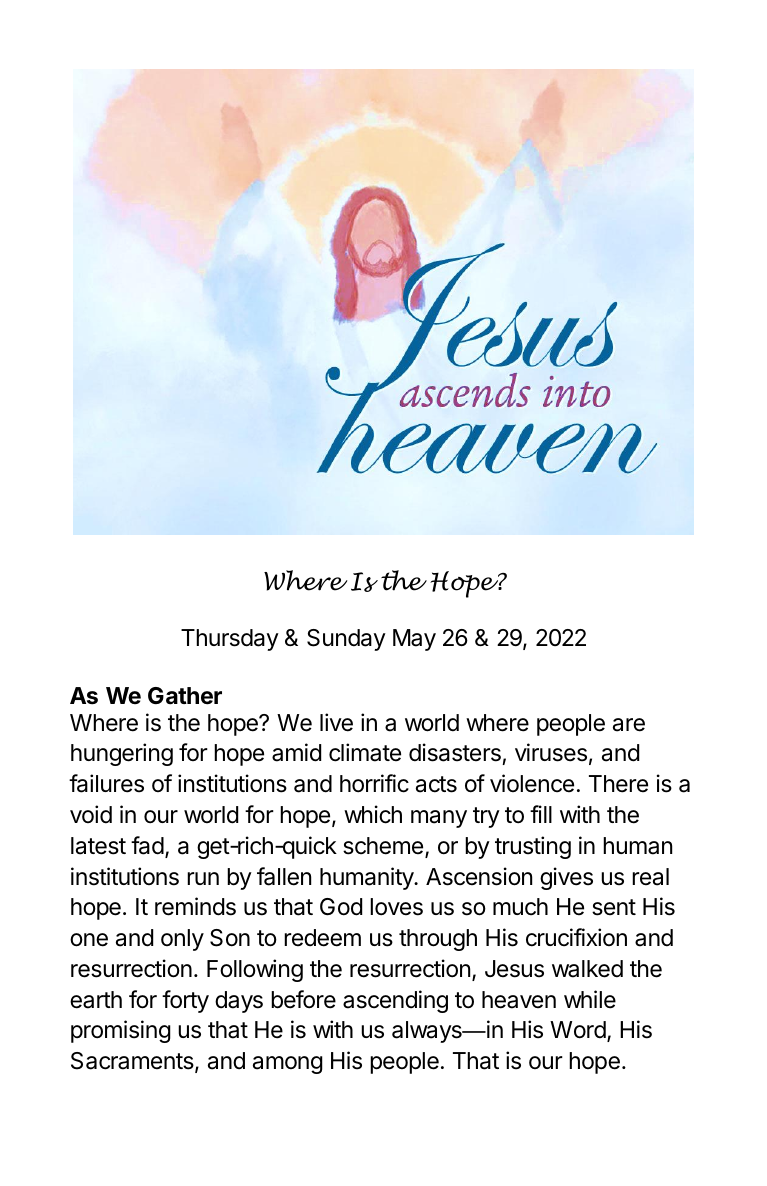  Describe the element at coordinates (121, 1031) in the image. I see `promising` at that location.
